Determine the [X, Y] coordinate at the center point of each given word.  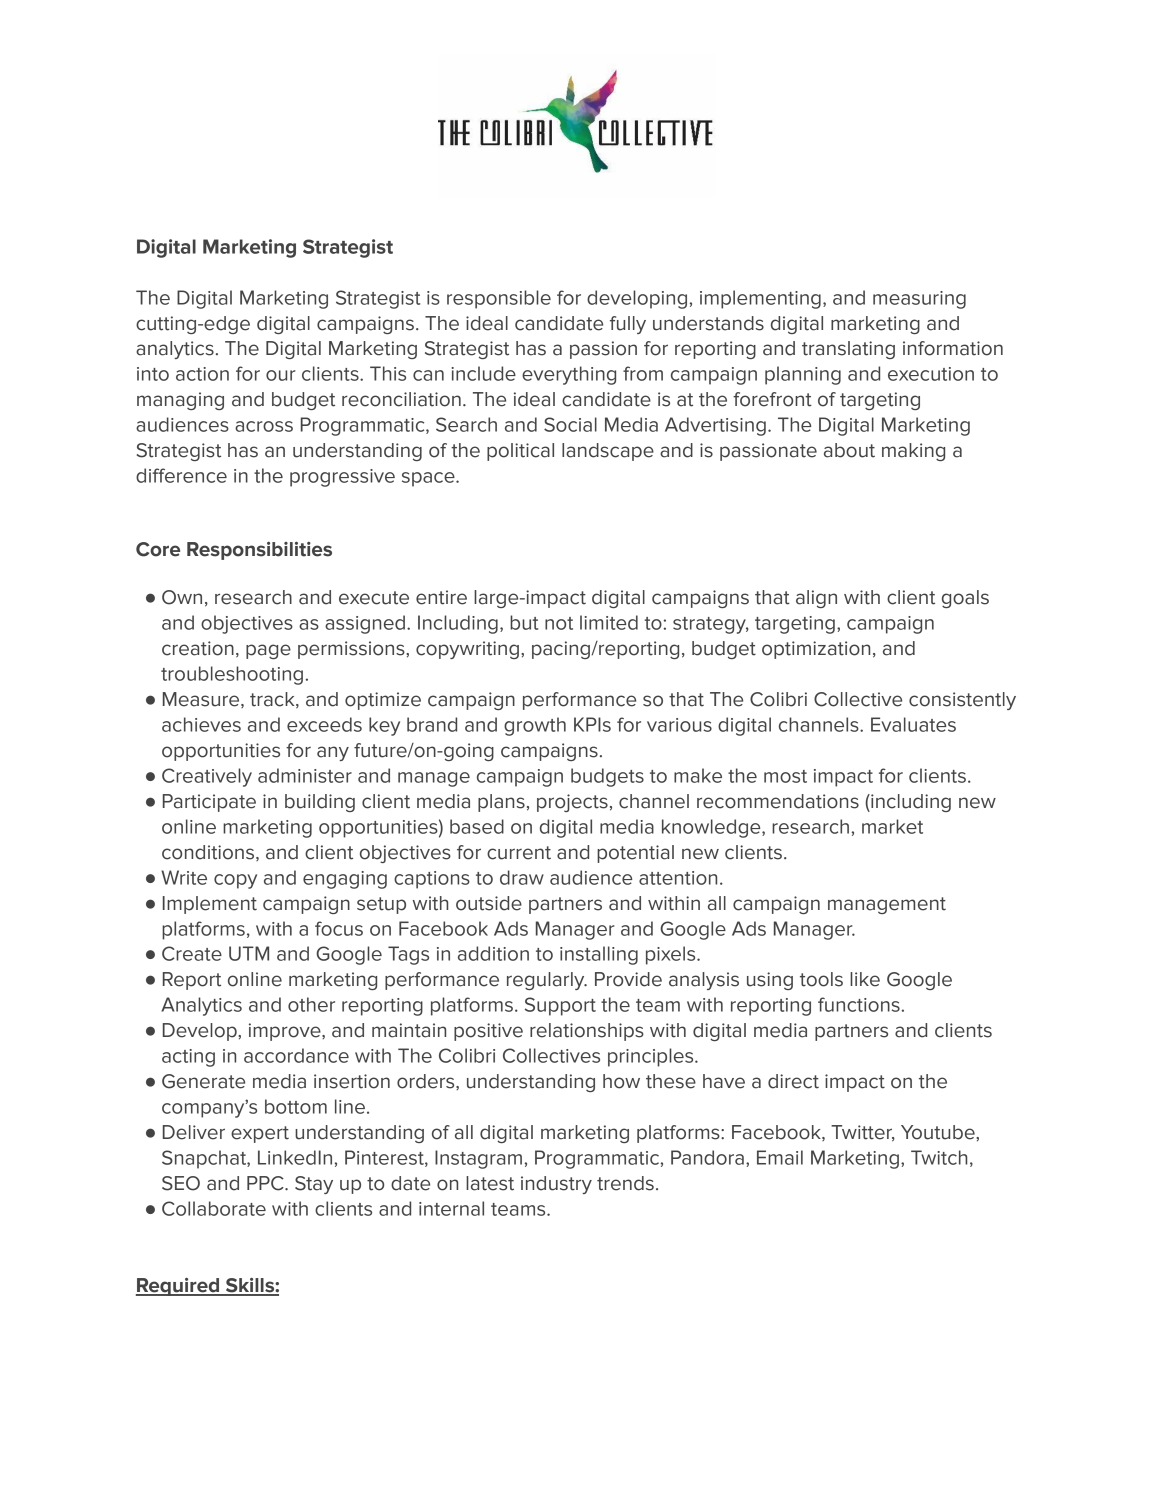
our [281, 375]
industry [556, 1185]
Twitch [939, 1157]
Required [179, 1287]
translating [848, 350]
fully [628, 325]
